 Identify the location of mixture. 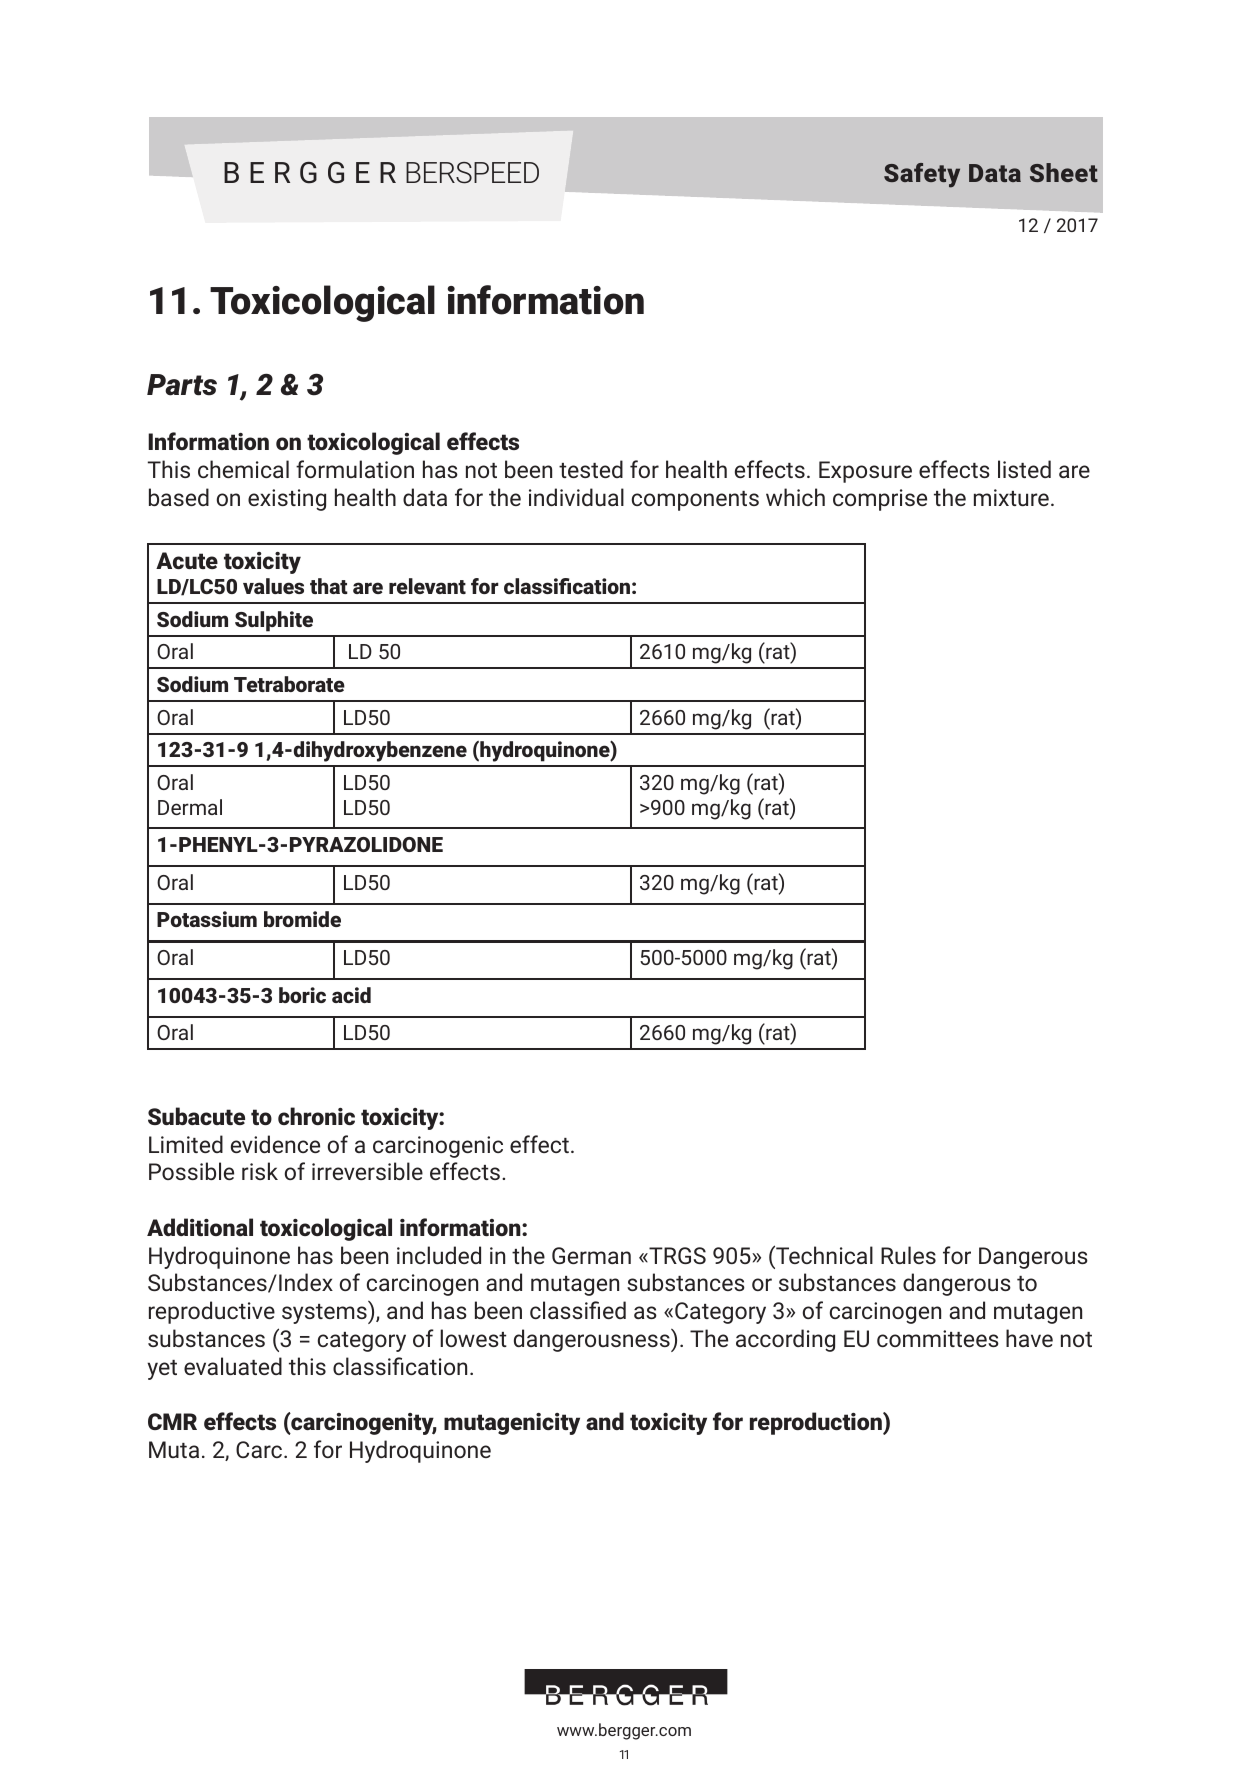
(1011, 497).
